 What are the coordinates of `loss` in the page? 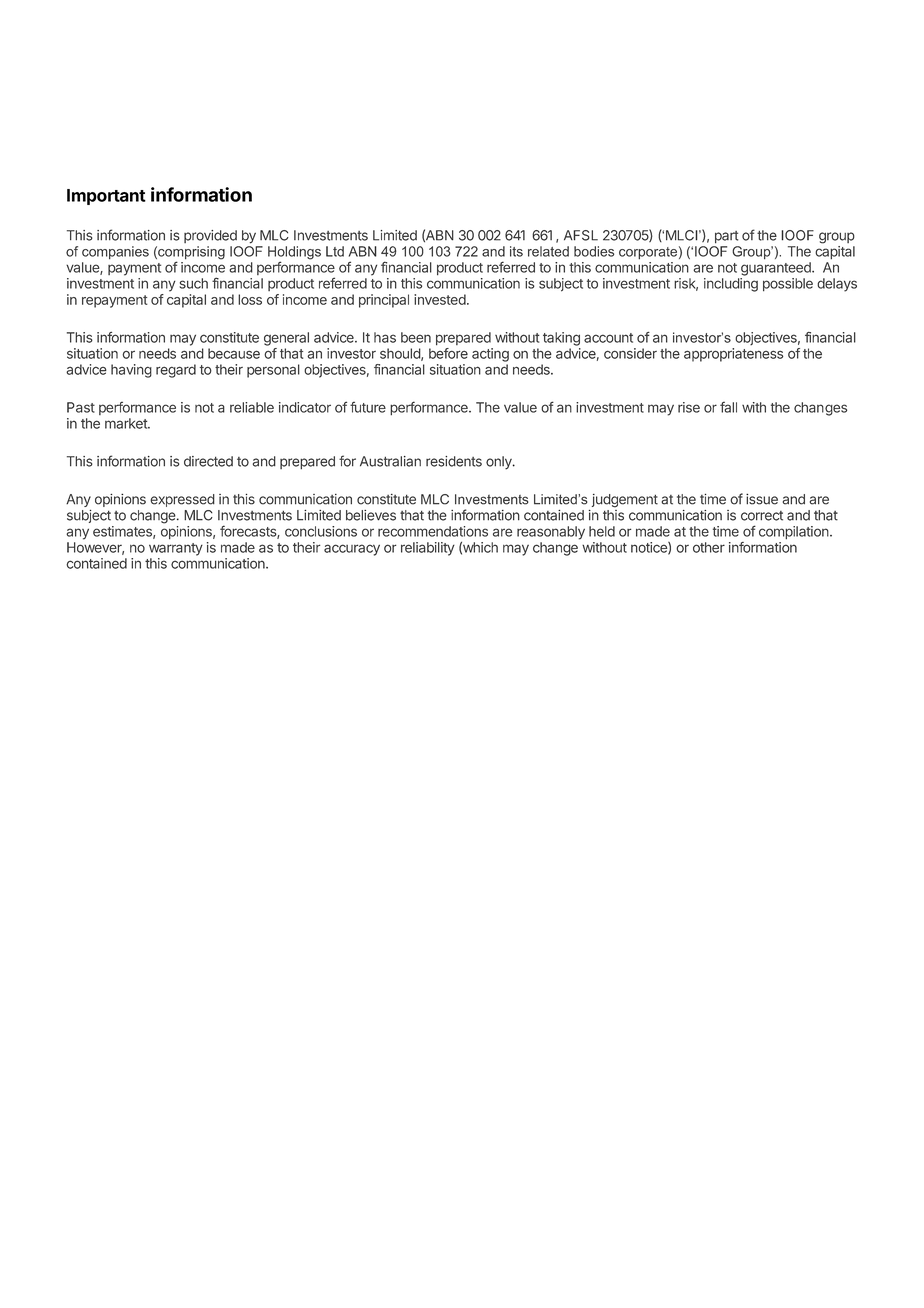 It's located at (250, 299).
